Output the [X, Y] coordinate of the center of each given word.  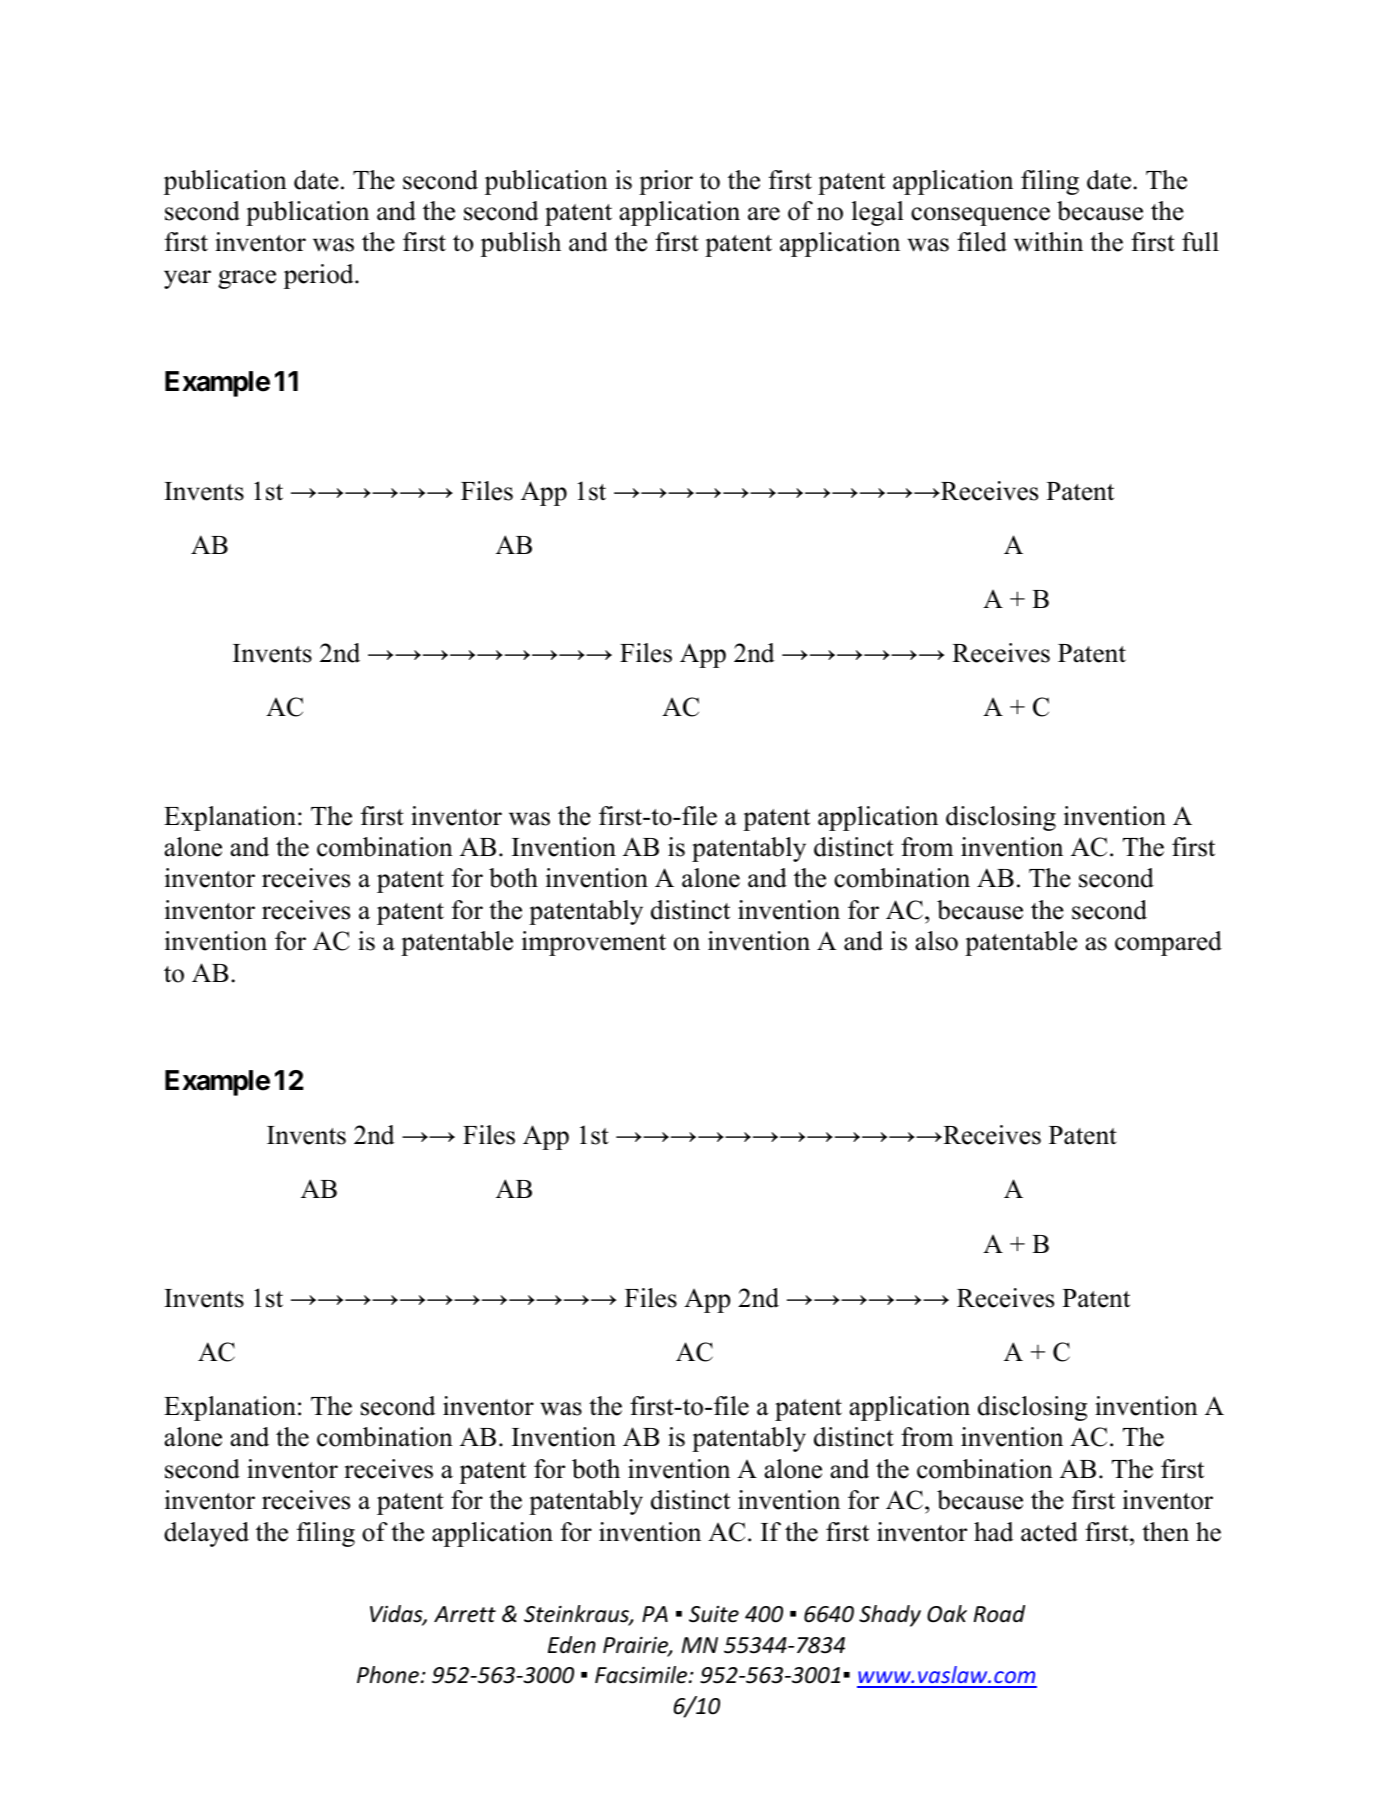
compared [1168, 943]
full [1200, 242]
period [320, 276]
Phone [388, 1675]
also [936, 941]
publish [521, 244]
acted [1049, 1532]
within [1048, 242]
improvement [594, 943]
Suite [714, 1614]
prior [666, 182]
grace [247, 279]
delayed [206, 1534]
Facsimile [642, 1675]
